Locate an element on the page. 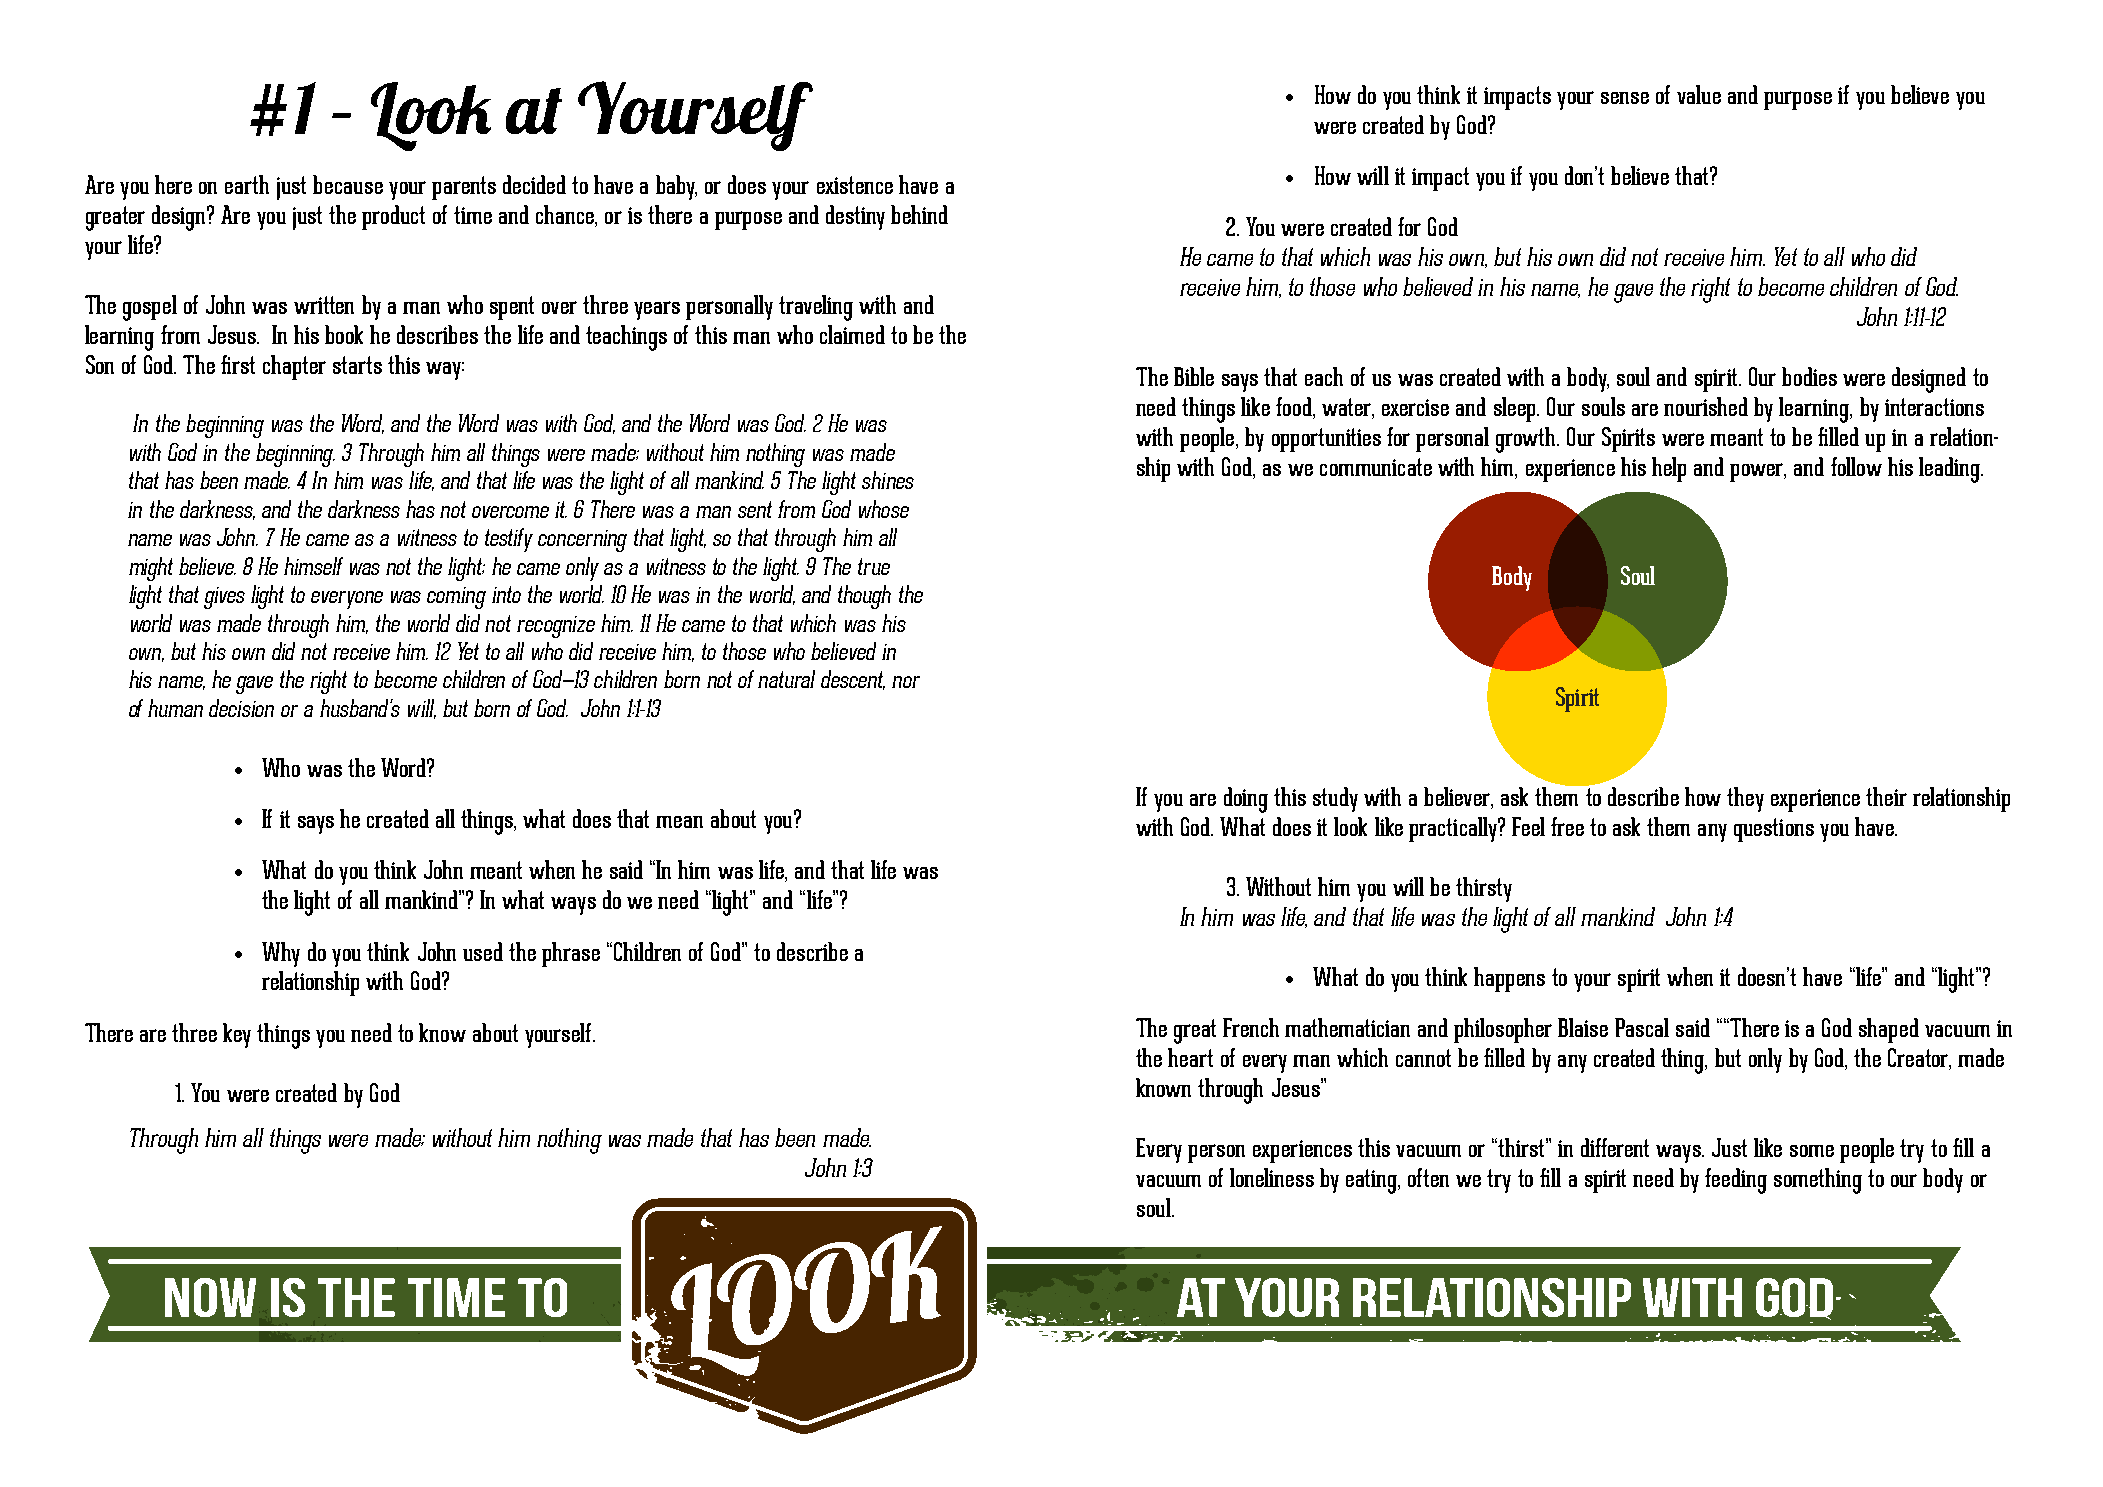 Image resolution: width=2103 pixels, height=1487 pixels. used is located at coordinates (483, 951).
